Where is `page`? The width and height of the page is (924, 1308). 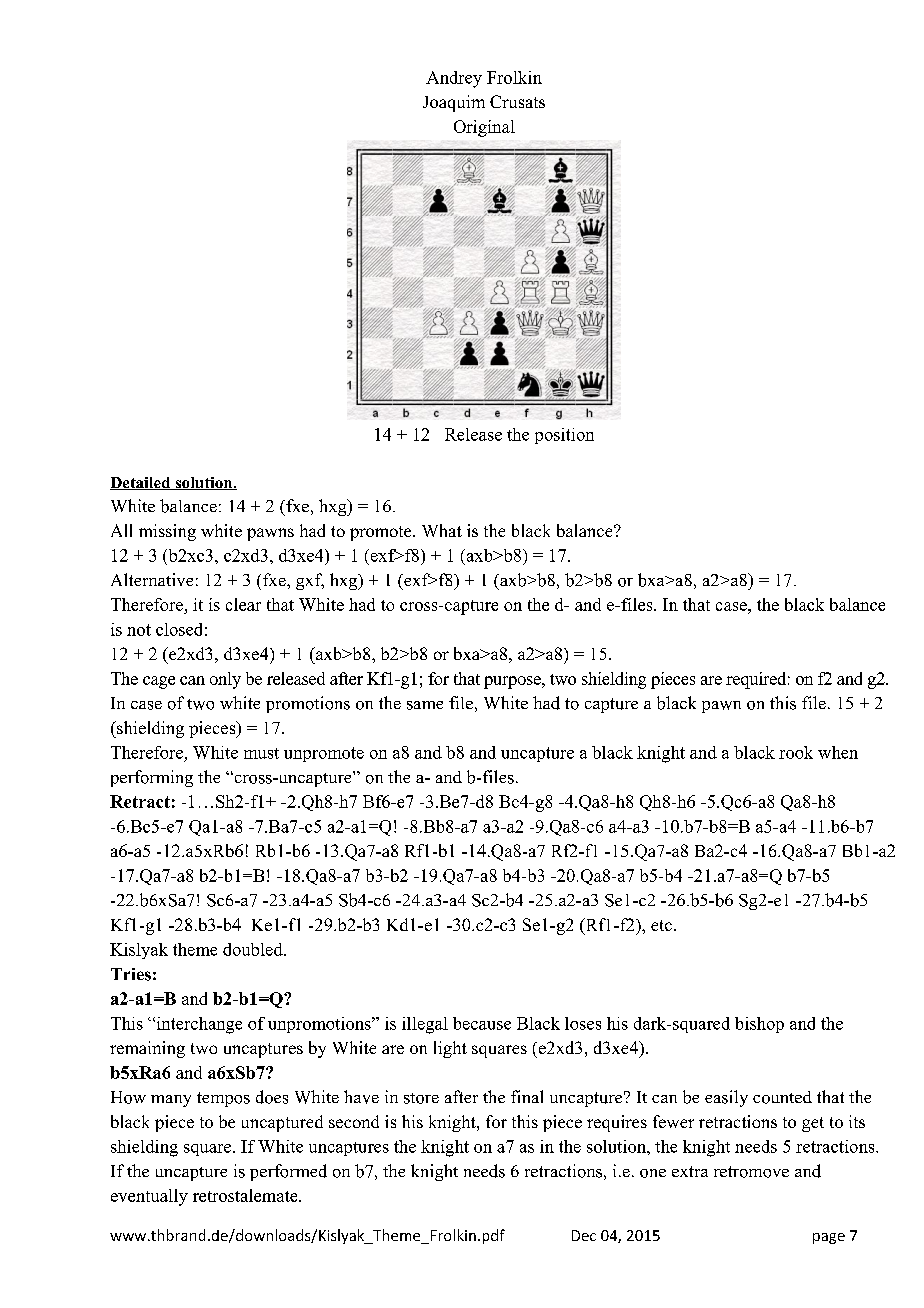
page is located at coordinates (829, 1238).
